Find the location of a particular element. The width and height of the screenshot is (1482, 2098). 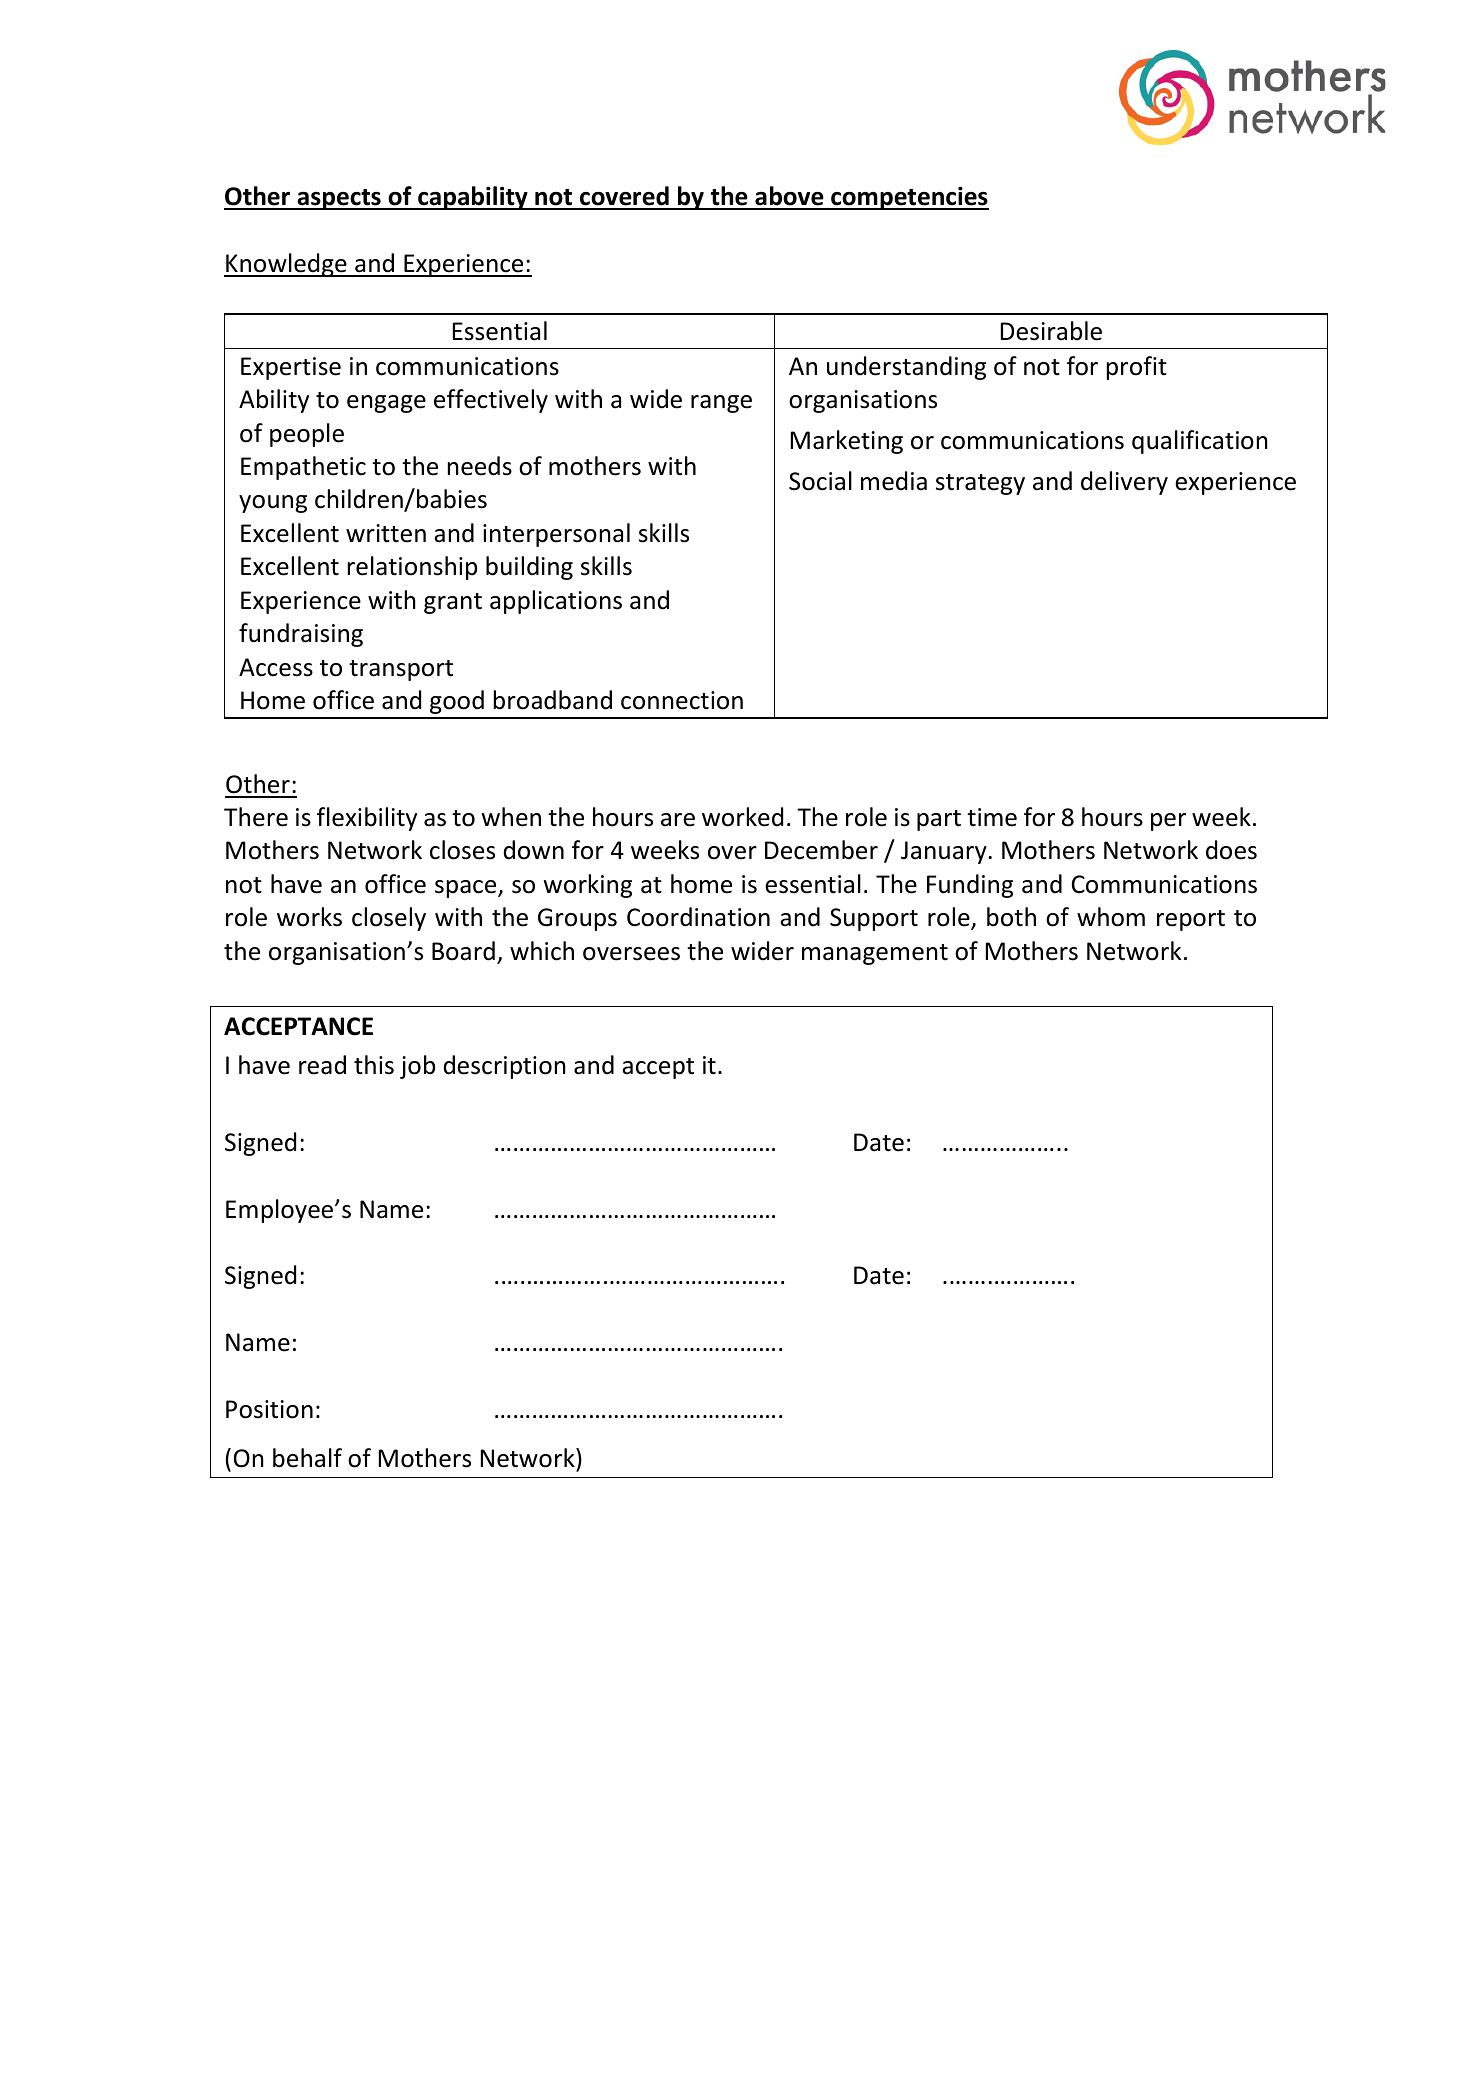

behalf is located at coordinates (307, 1458).
